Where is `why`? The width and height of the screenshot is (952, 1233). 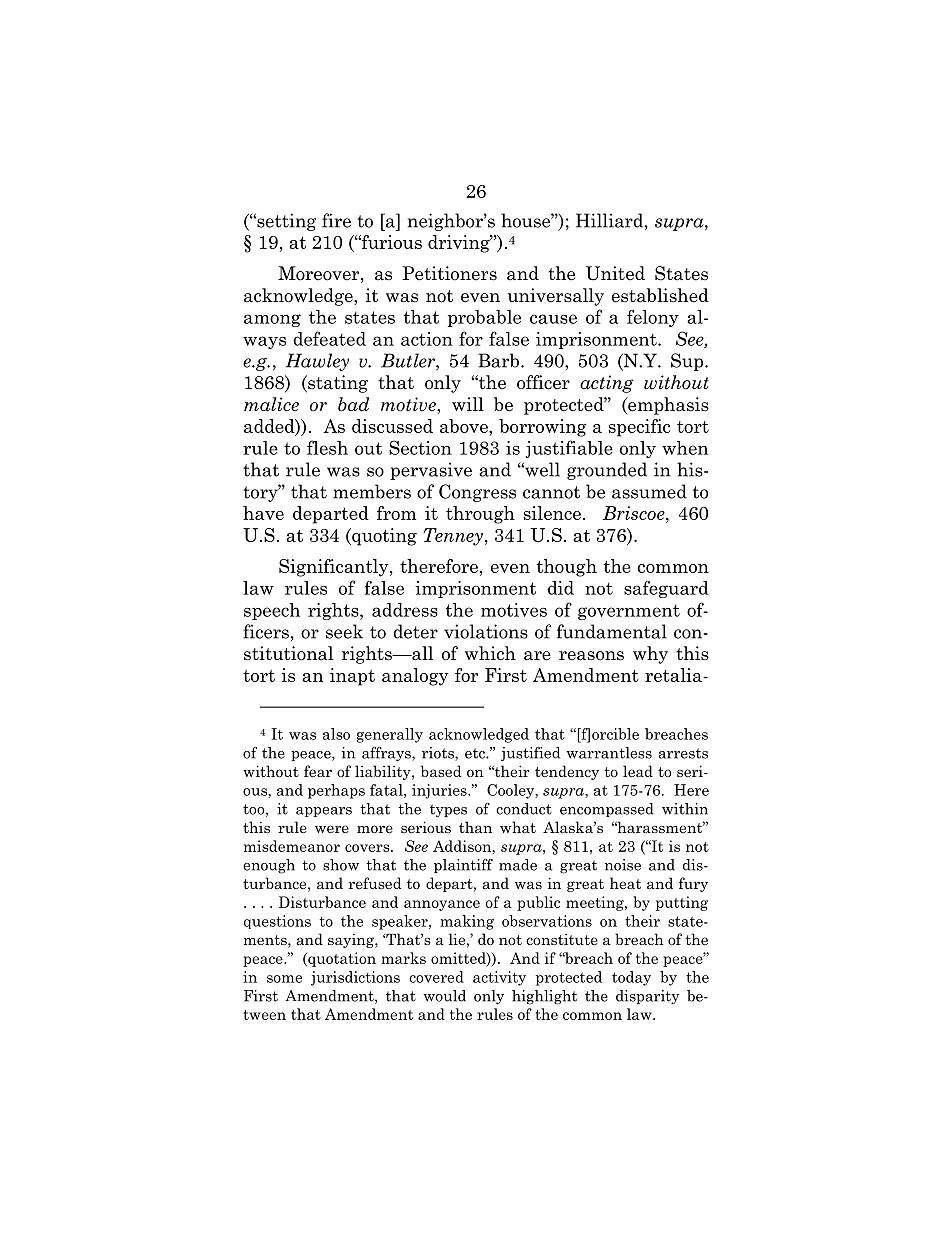
why is located at coordinates (650, 655).
